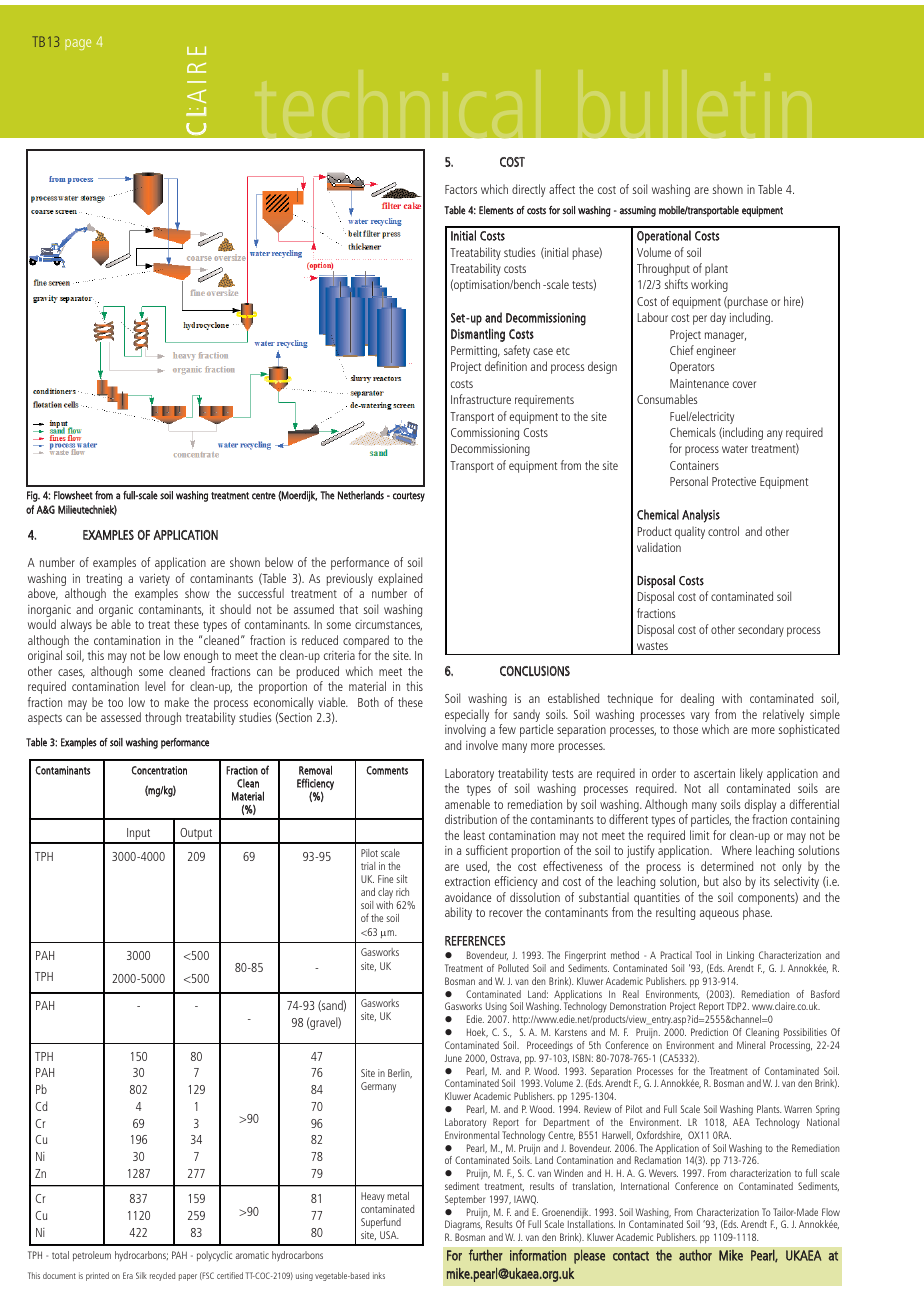 The width and height of the image is (924, 1308). I want to click on circumstances, so click(388, 625).
